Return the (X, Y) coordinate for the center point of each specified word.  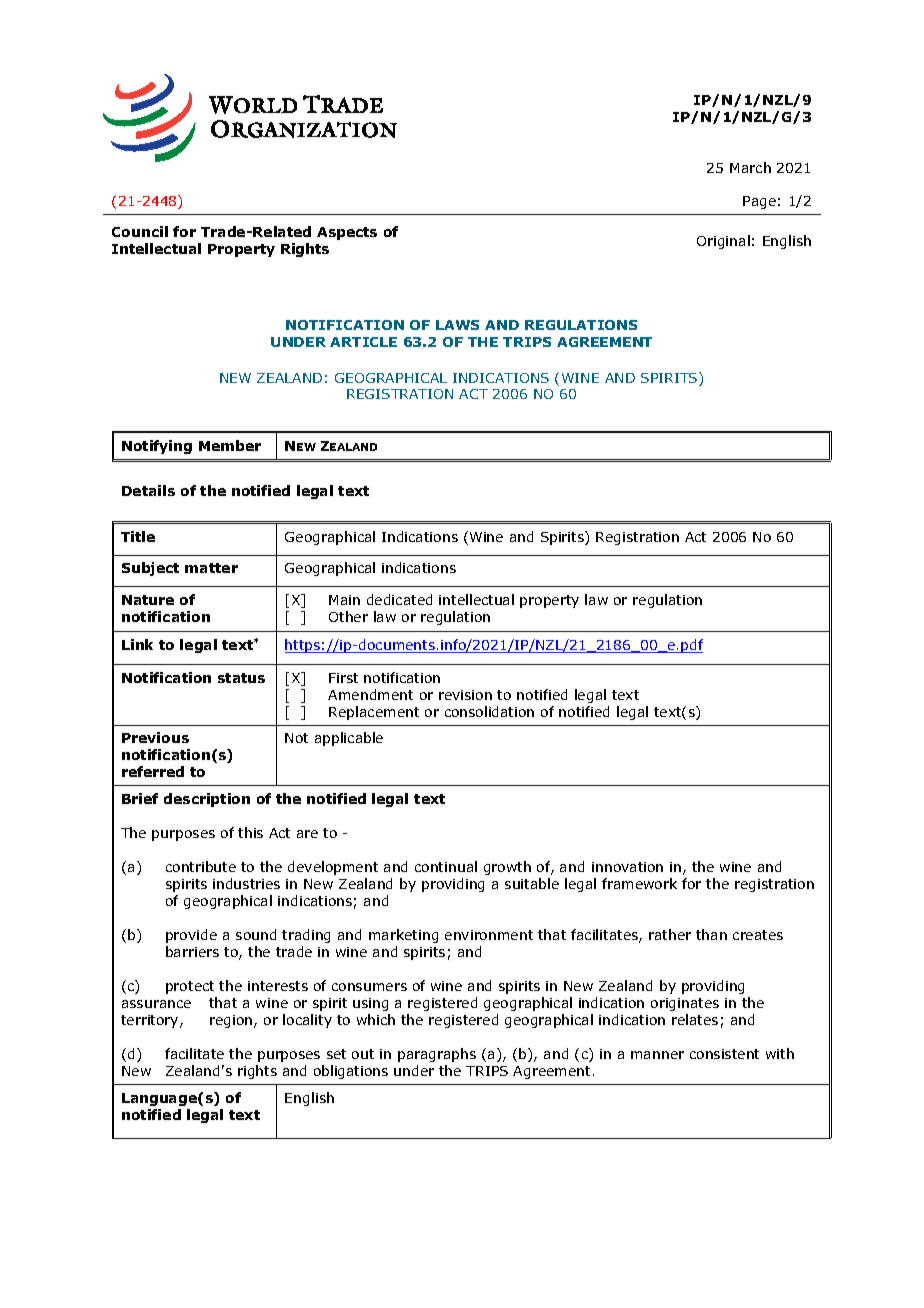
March (750, 167)
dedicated (399, 599)
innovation (627, 867)
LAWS (457, 325)
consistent (724, 1054)
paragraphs (437, 1055)
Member (230, 445)
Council (140, 231)
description (207, 800)
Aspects (347, 233)
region (232, 1021)
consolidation (489, 711)
